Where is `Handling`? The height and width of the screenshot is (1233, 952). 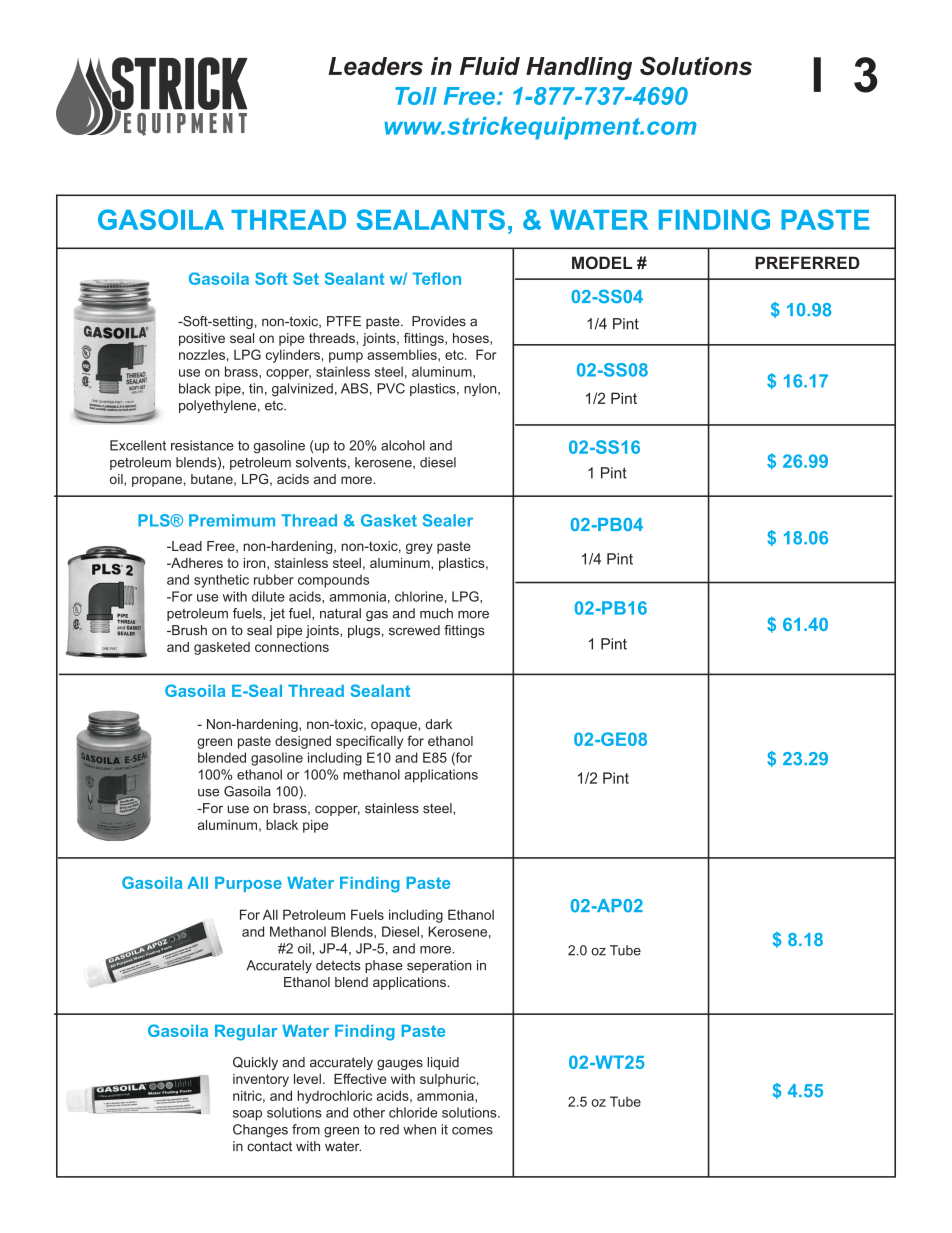
Handling is located at coordinates (579, 68).
